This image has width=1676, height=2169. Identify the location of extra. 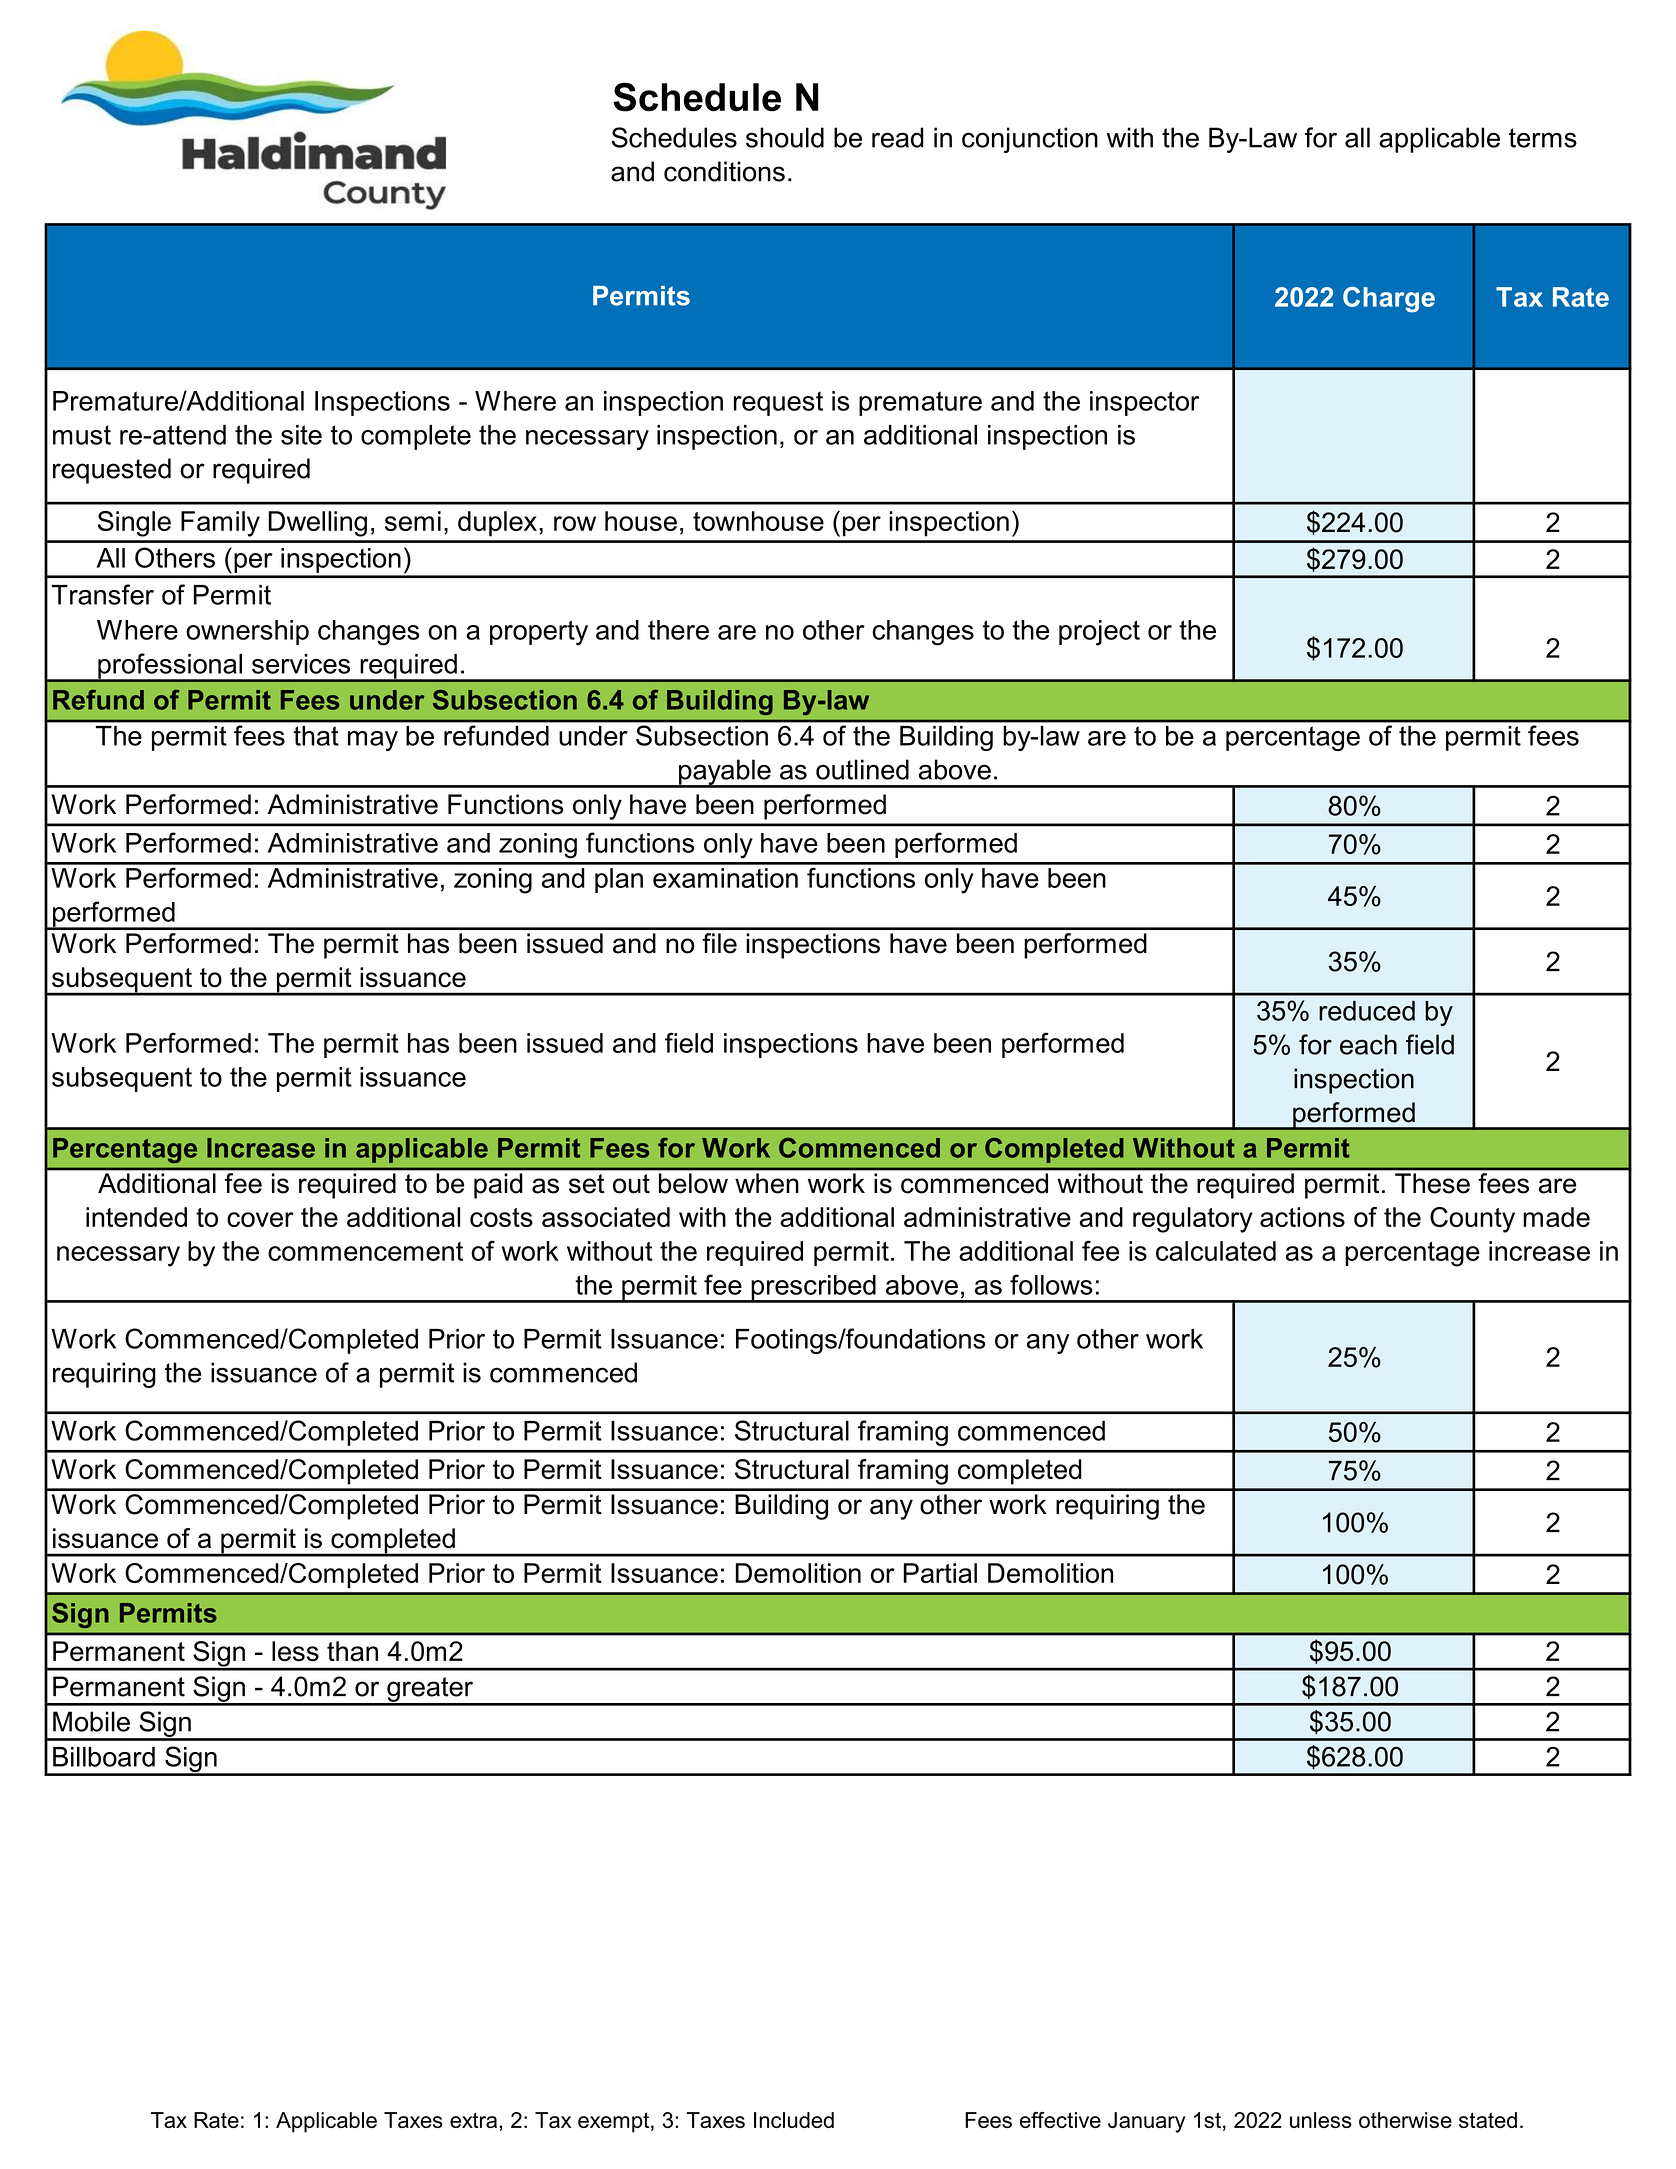
(475, 2120).
